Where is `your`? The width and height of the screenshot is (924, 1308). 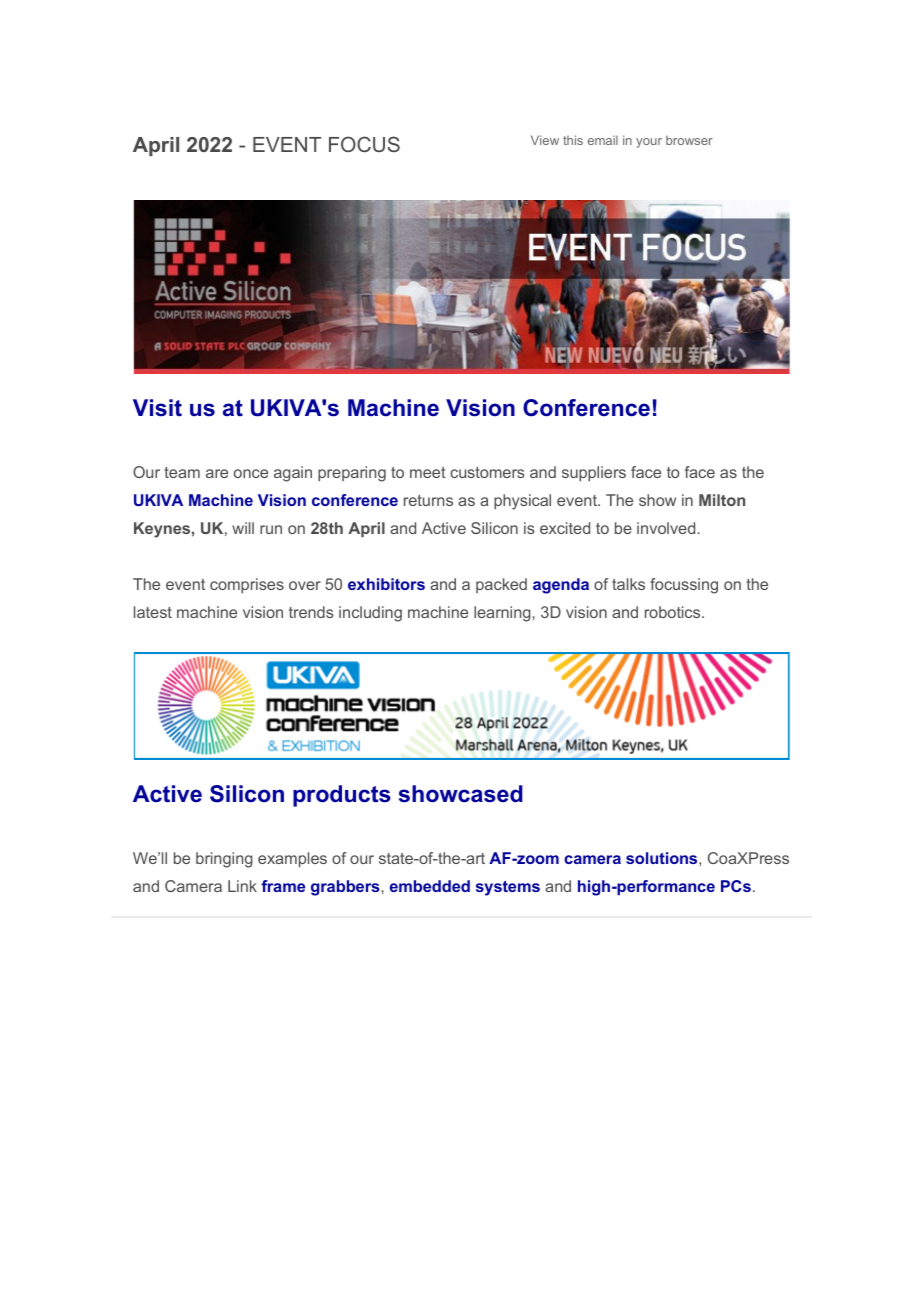
your is located at coordinates (649, 143).
